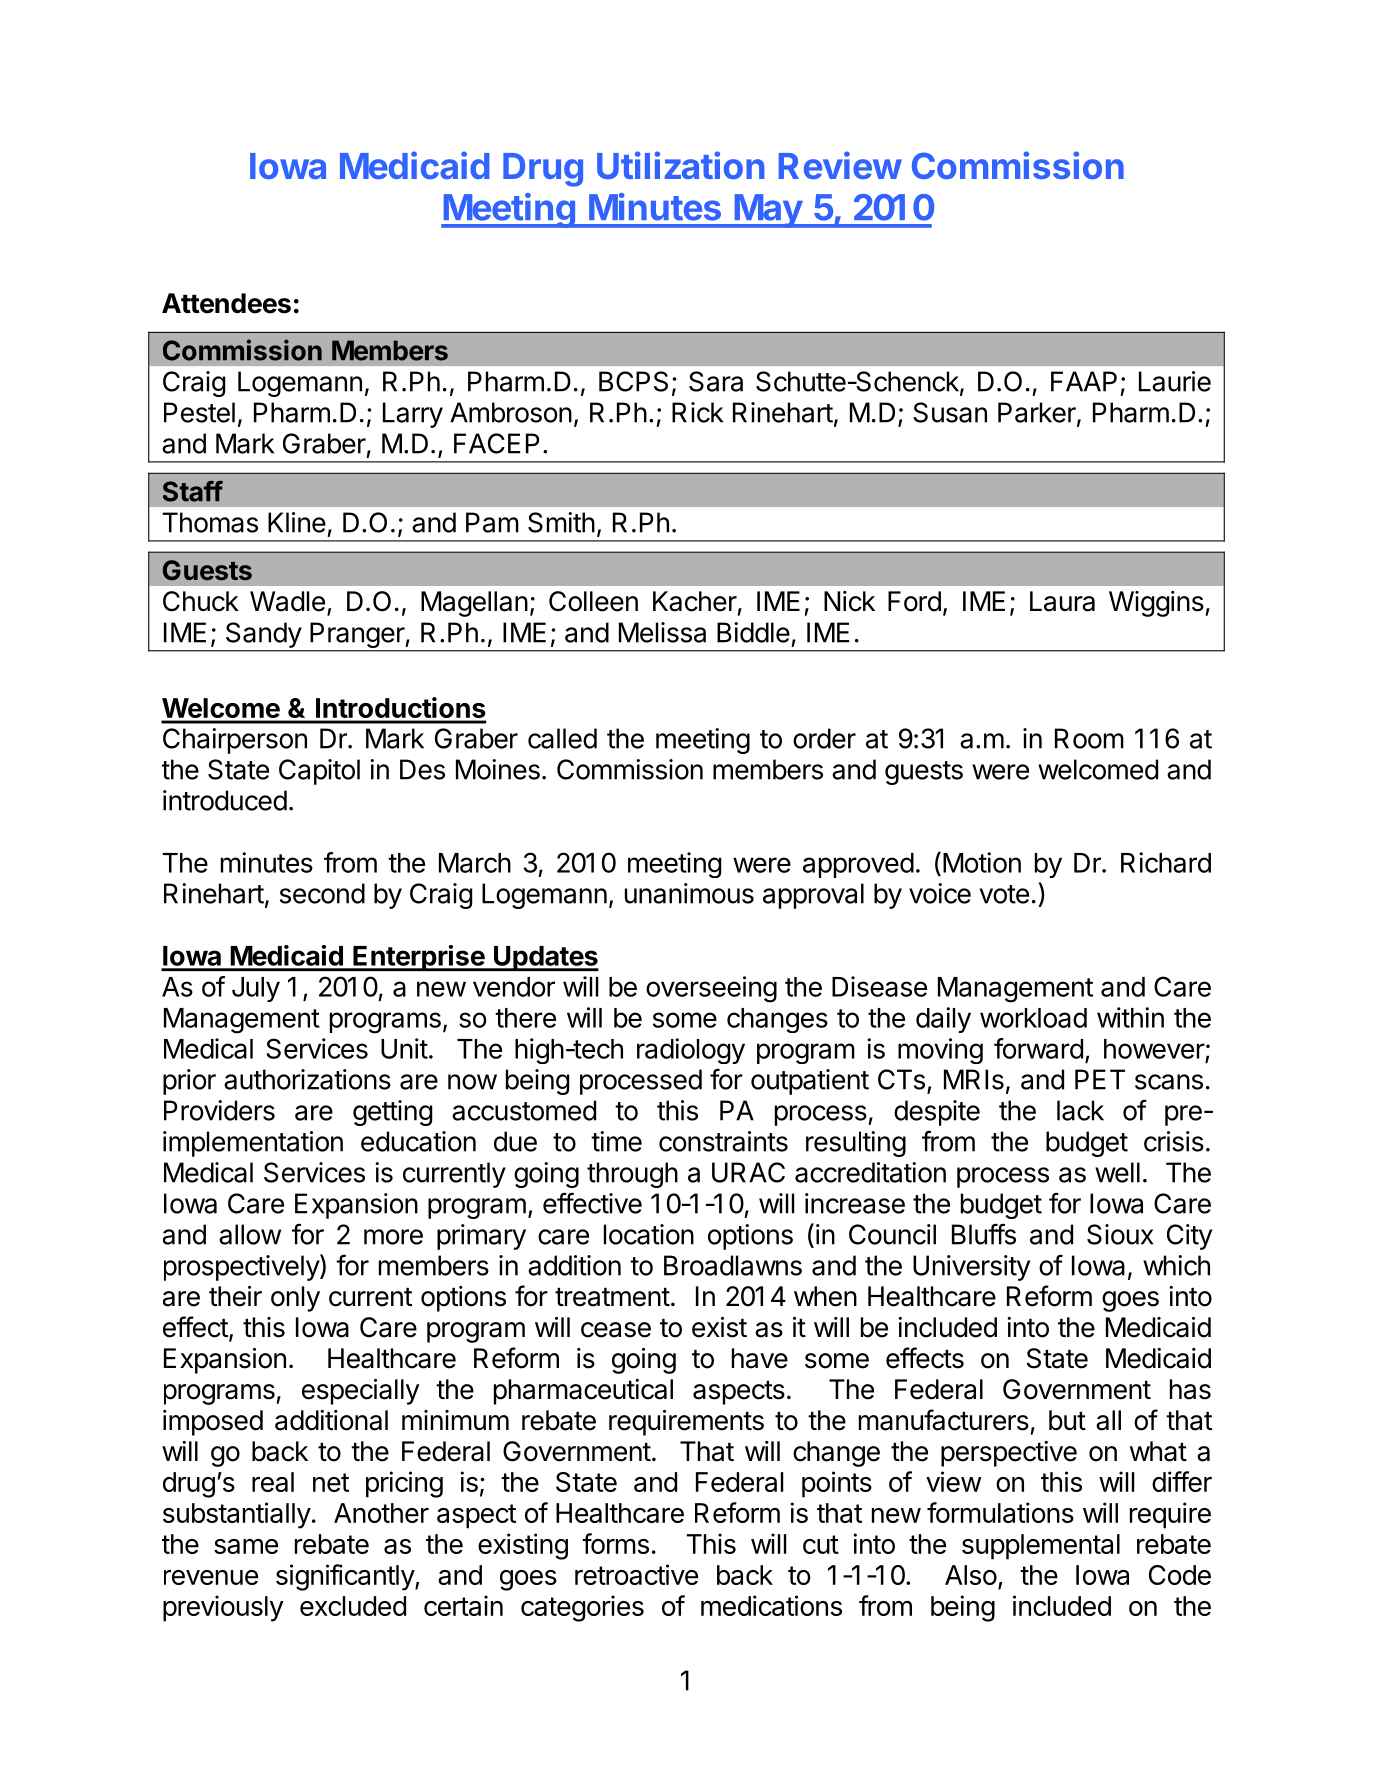 The width and height of the screenshot is (1373, 1777). What do you see at coordinates (1120, 1234) in the screenshot?
I see `Sioux` at bounding box center [1120, 1234].
